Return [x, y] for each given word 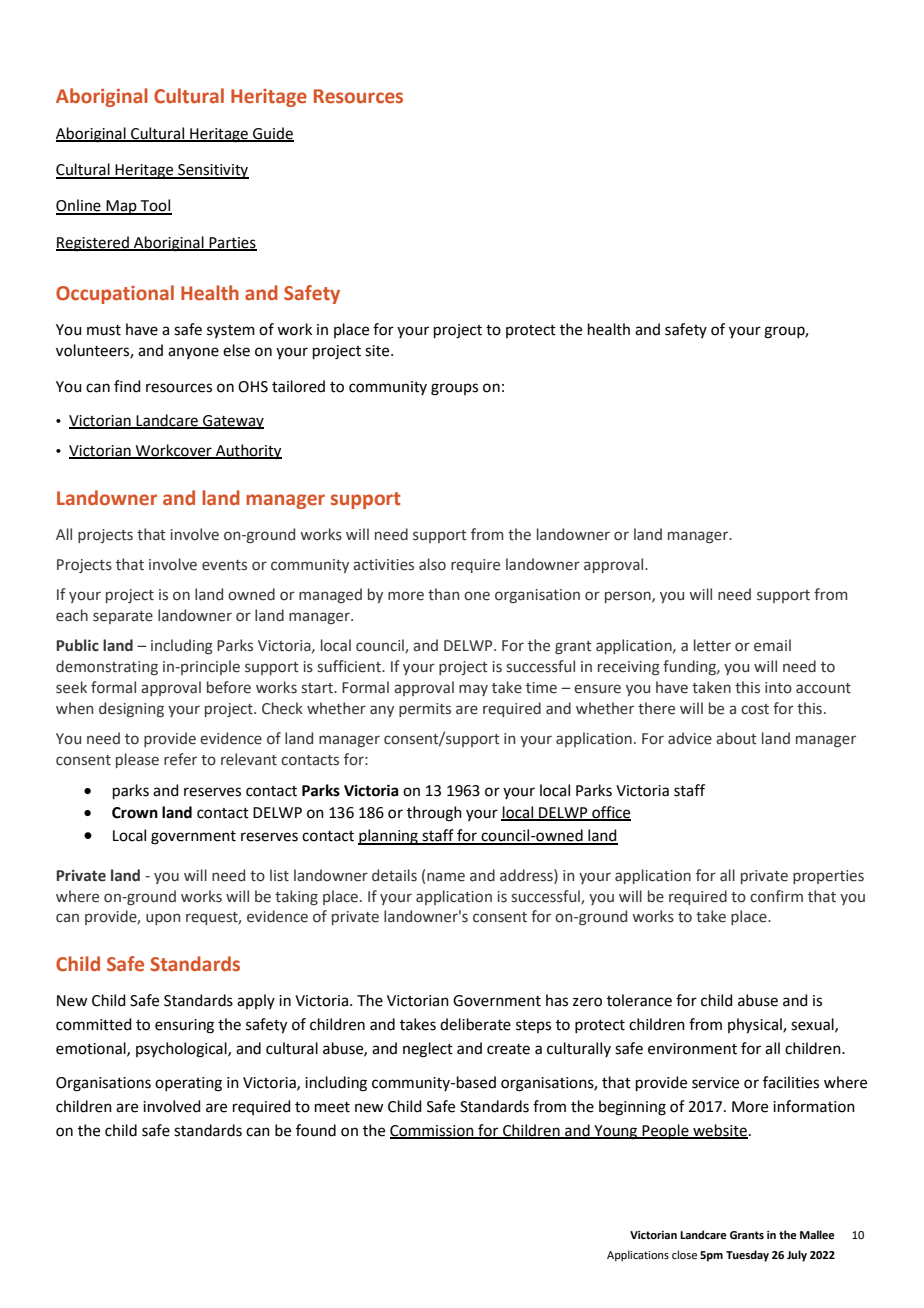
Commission [433, 1131]
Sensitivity [212, 171]
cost [755, 709]
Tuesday [747, 1256]
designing [131, 709]
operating [188, 1084]
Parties [232, 243]
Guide [272, 134]
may [473, 690]
